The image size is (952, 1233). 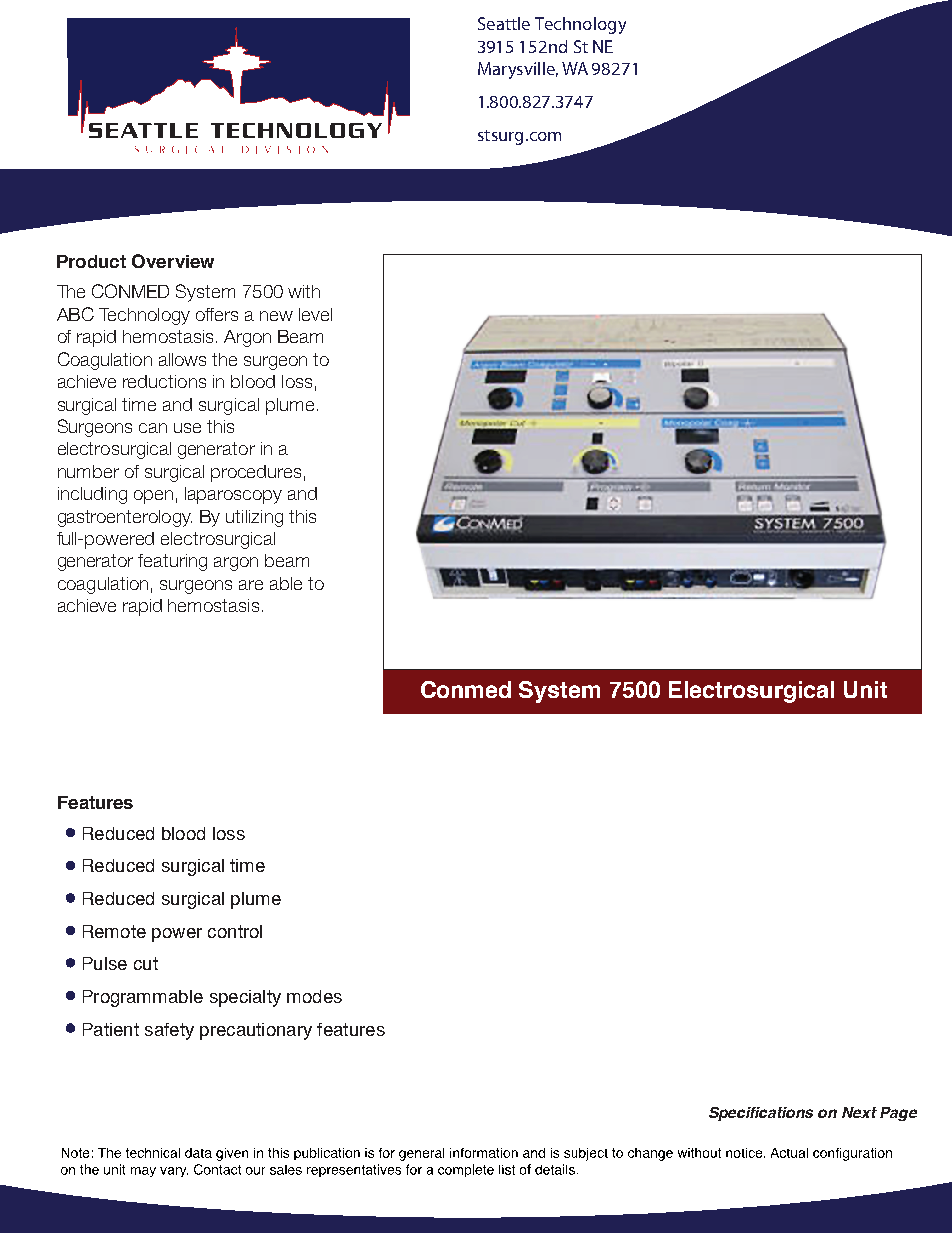 What do you see at coordinates (169, 1031) in the screenshot?
I see `safety` at bounding box center [169, 1031].
